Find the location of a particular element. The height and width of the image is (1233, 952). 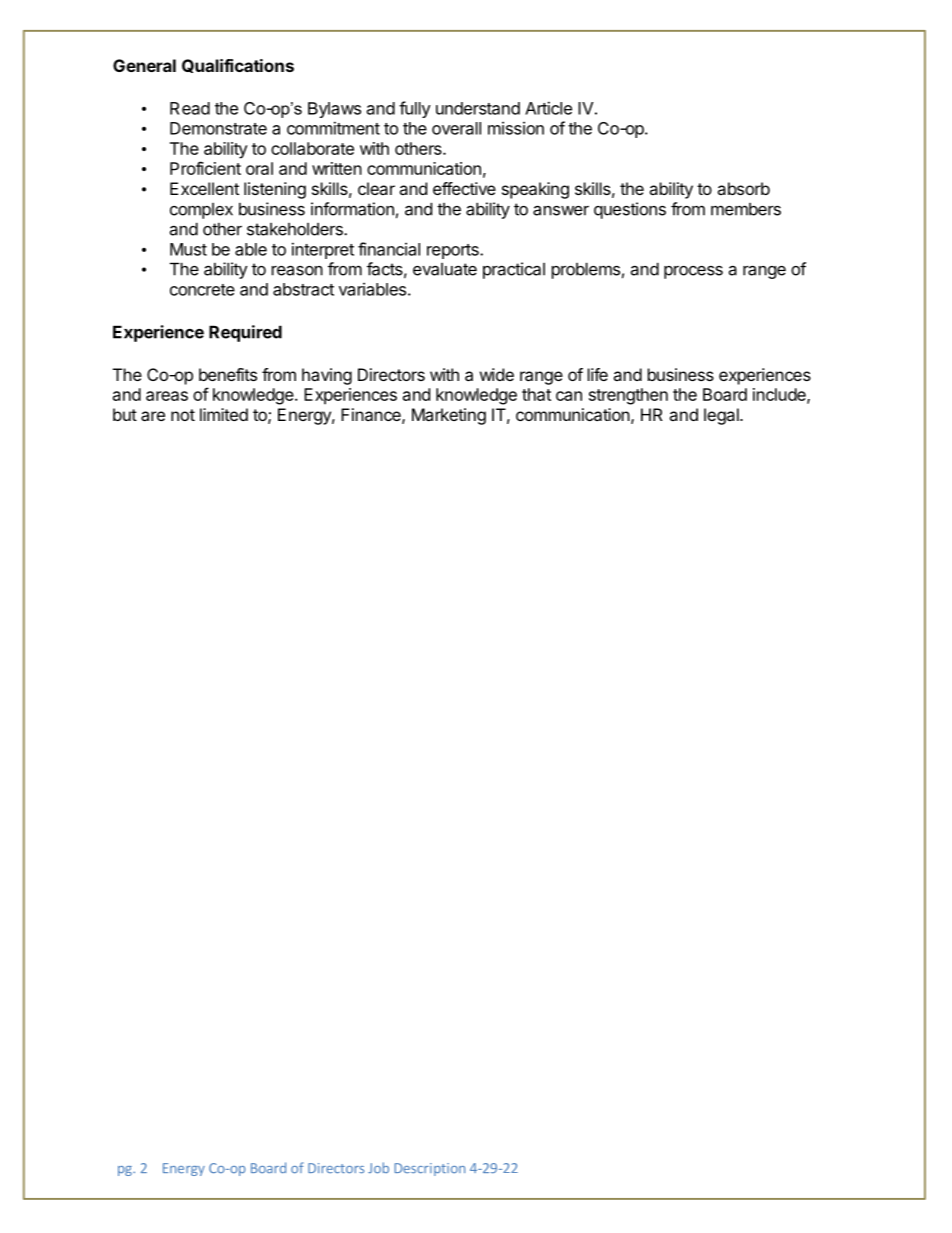

not is located at coordinates (183, 415).
